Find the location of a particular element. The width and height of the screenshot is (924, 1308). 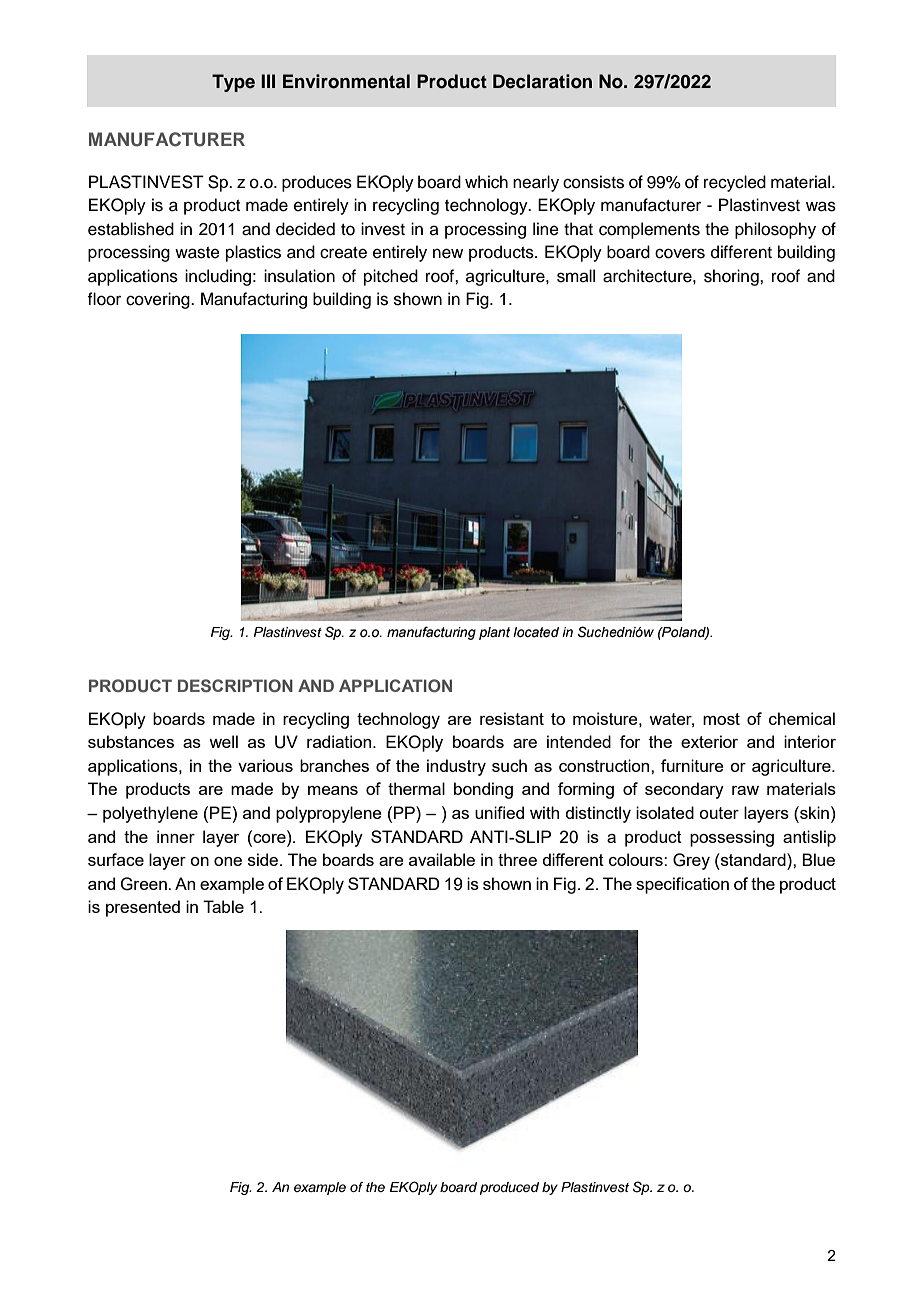

specification is located at coordinates (682, 885).
